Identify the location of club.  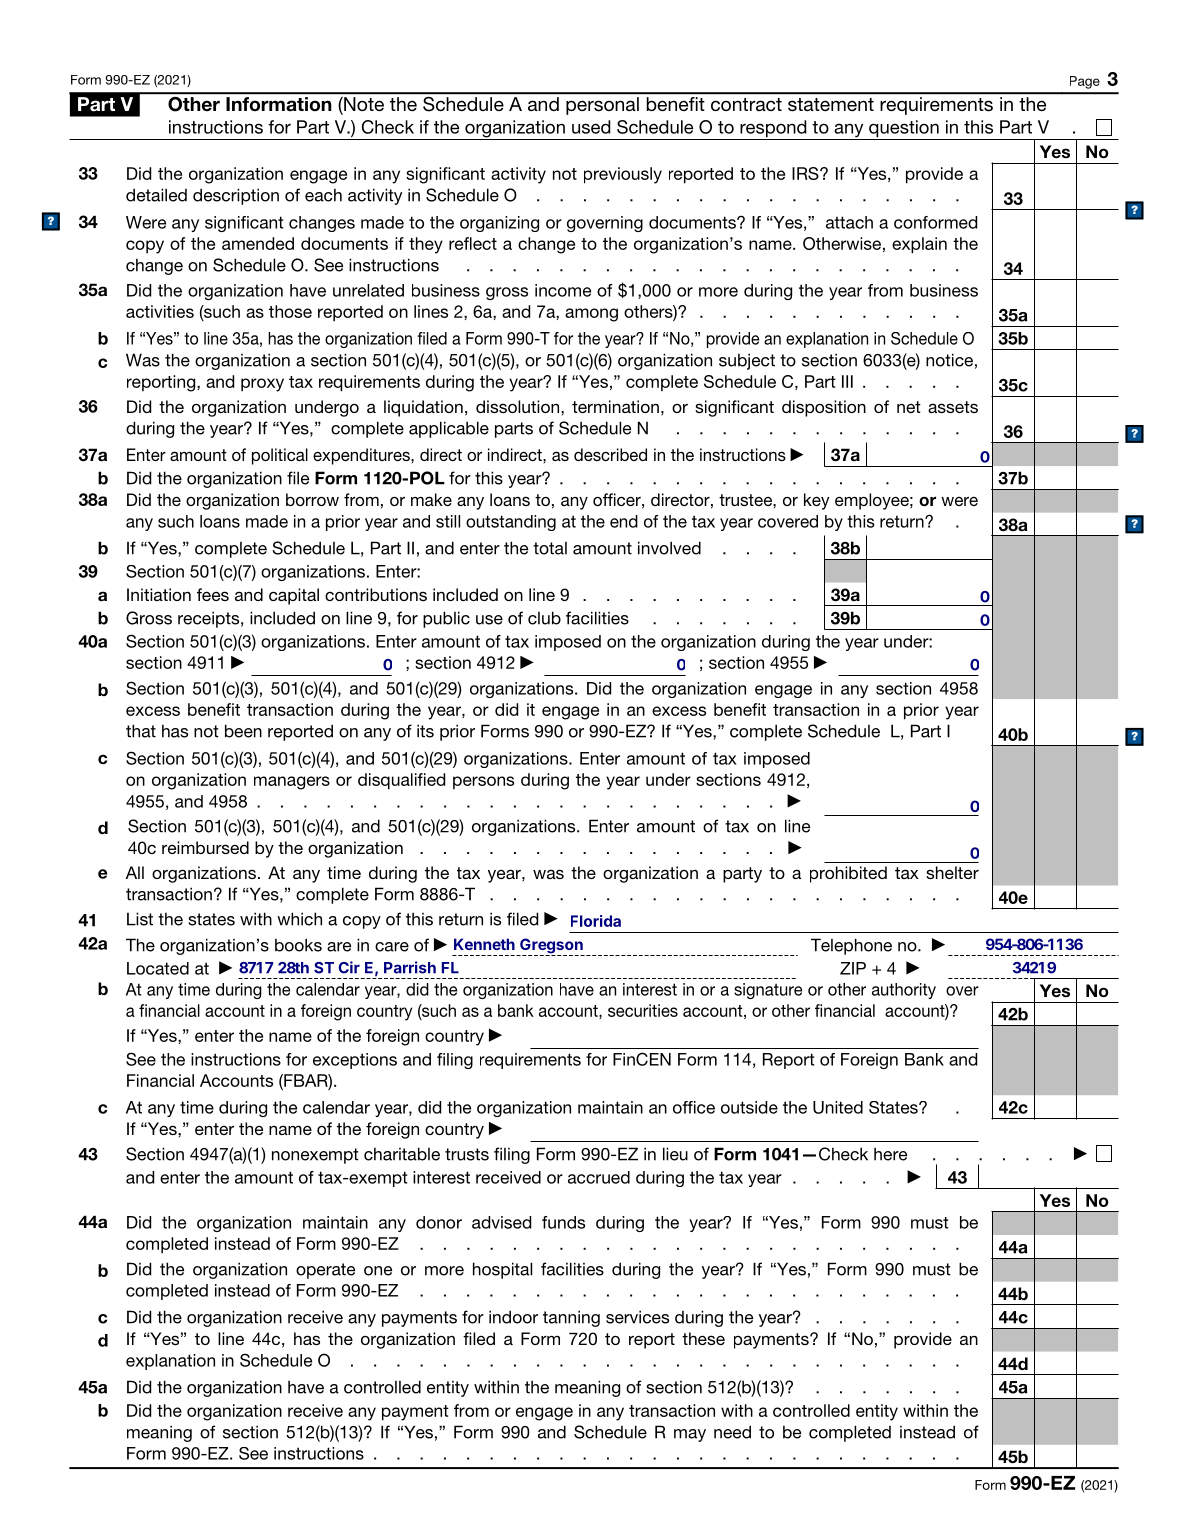
(544, 618).
